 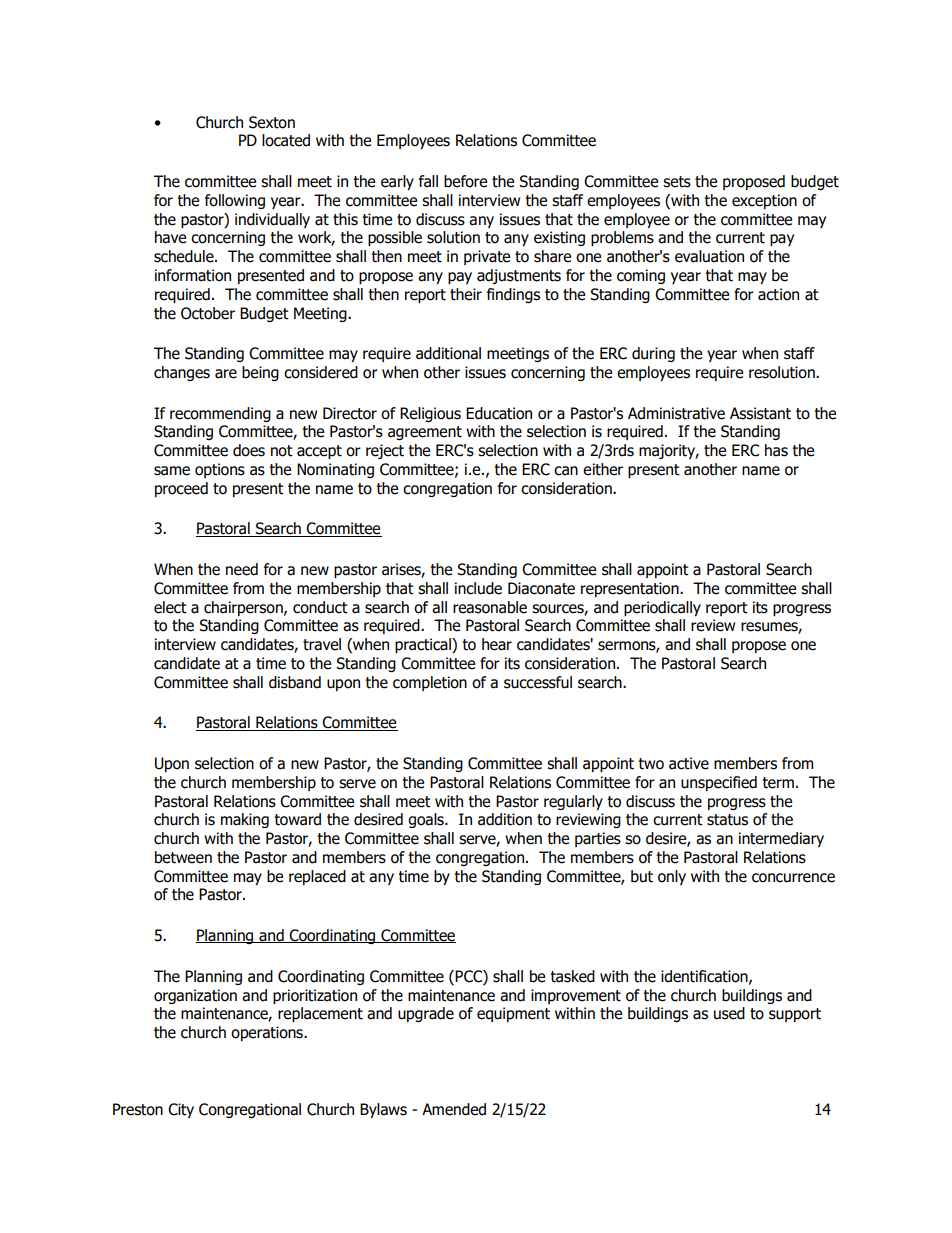 I want to click on agreement, so click(x=425, y=433).
